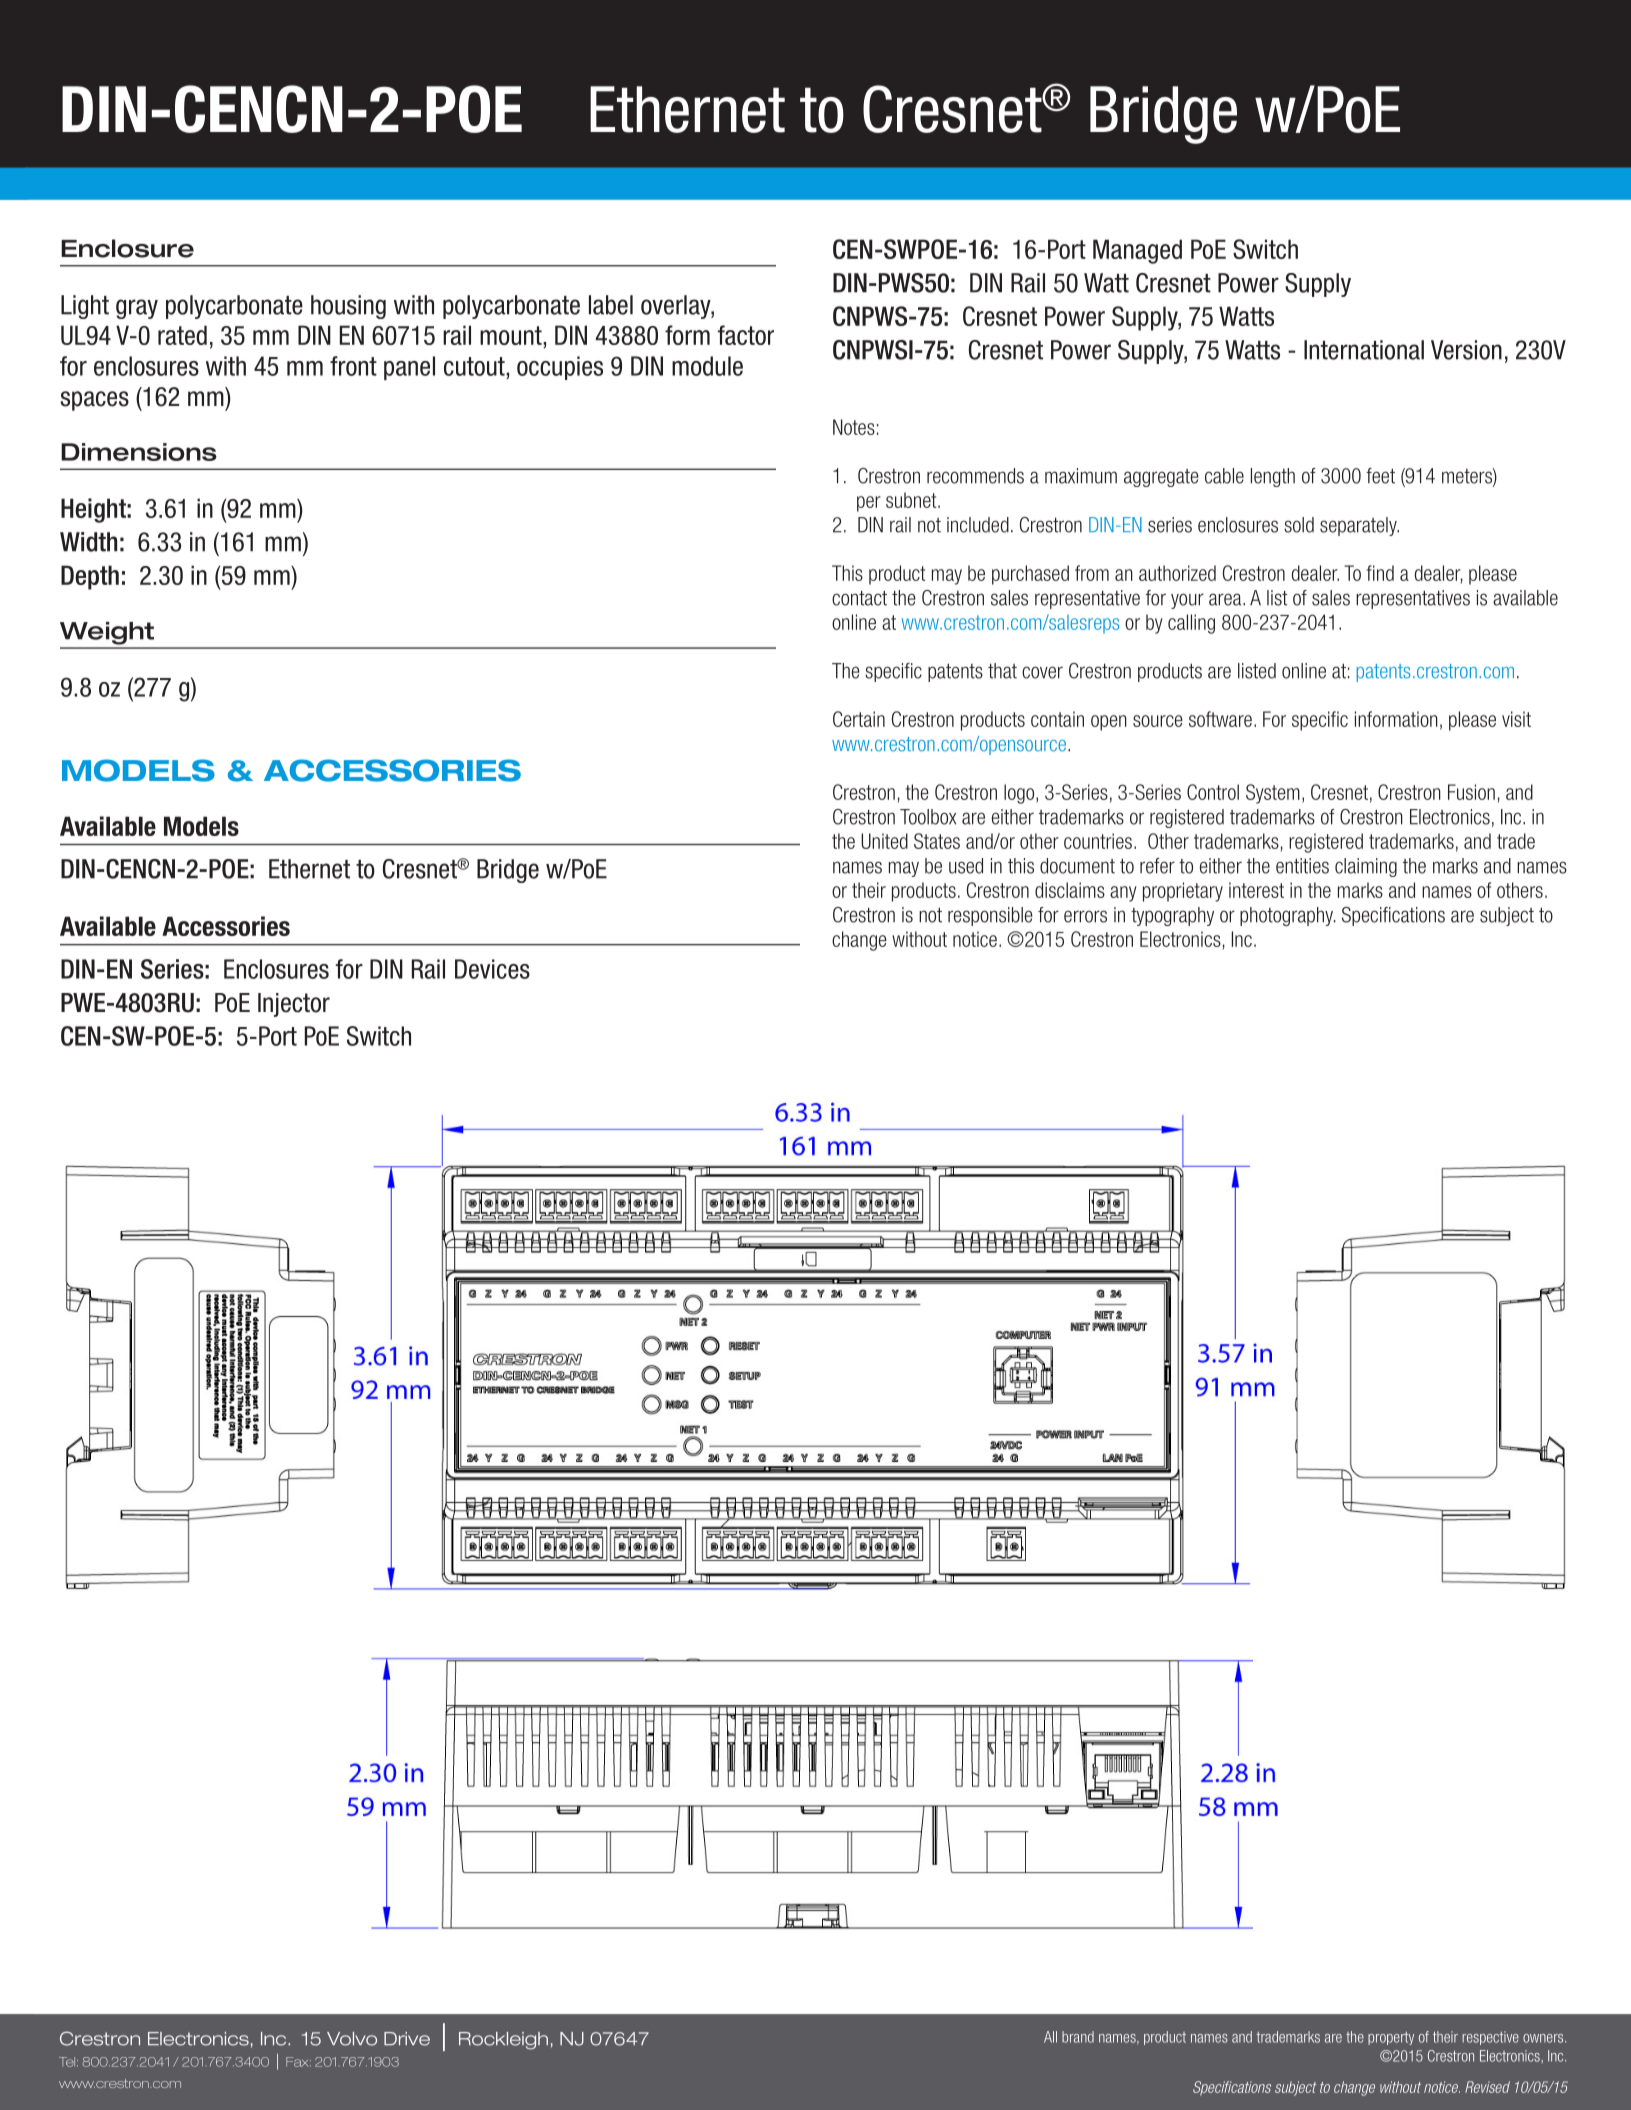 The image size is (1631, 2110). Describe the element at coordinates (746, 335) in the image. I see `factor` at that location.
